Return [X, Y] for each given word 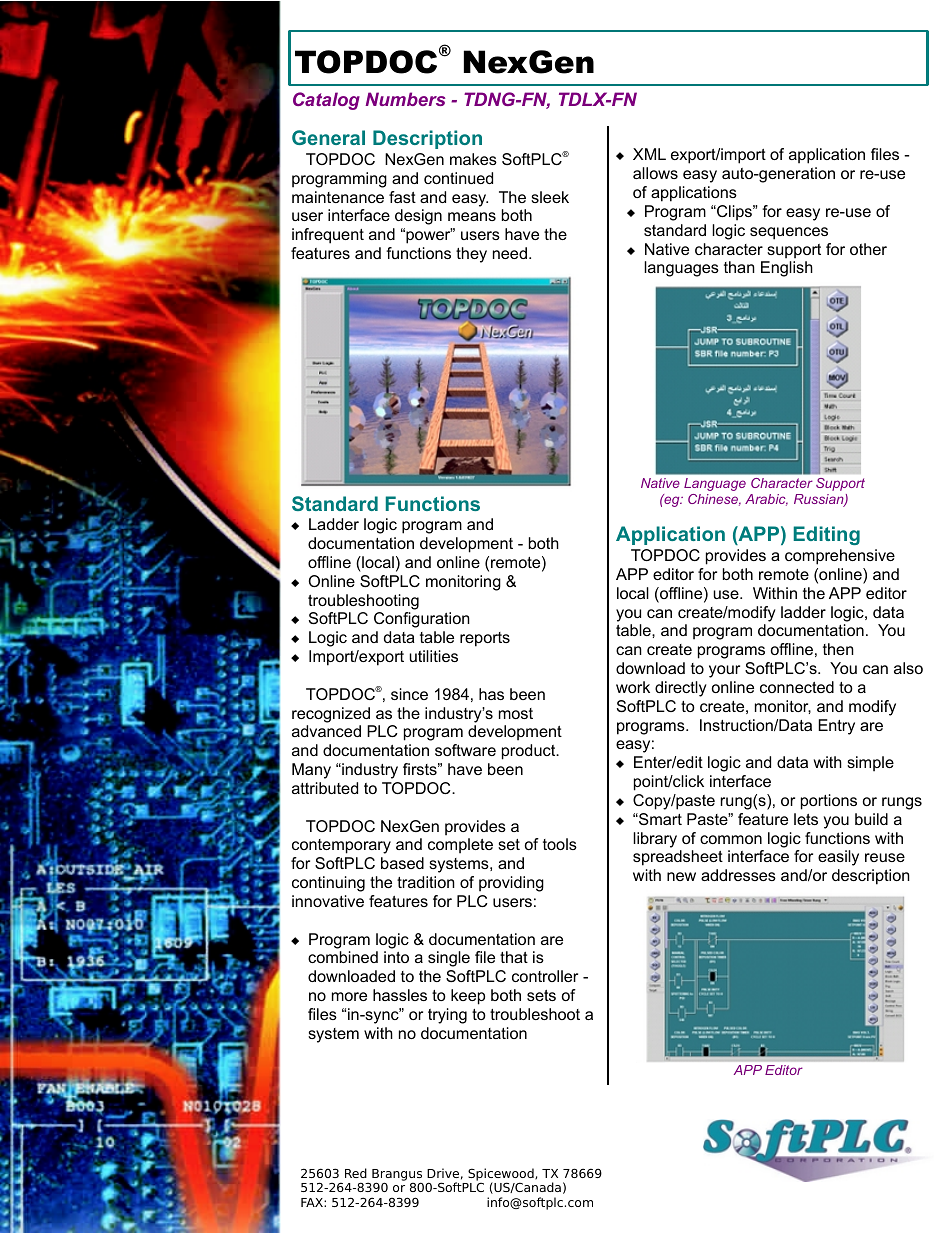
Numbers [405, 99]
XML [649, 154]
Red [356, 1173]
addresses [738, 875]
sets [541, 995]
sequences [789, 233]
